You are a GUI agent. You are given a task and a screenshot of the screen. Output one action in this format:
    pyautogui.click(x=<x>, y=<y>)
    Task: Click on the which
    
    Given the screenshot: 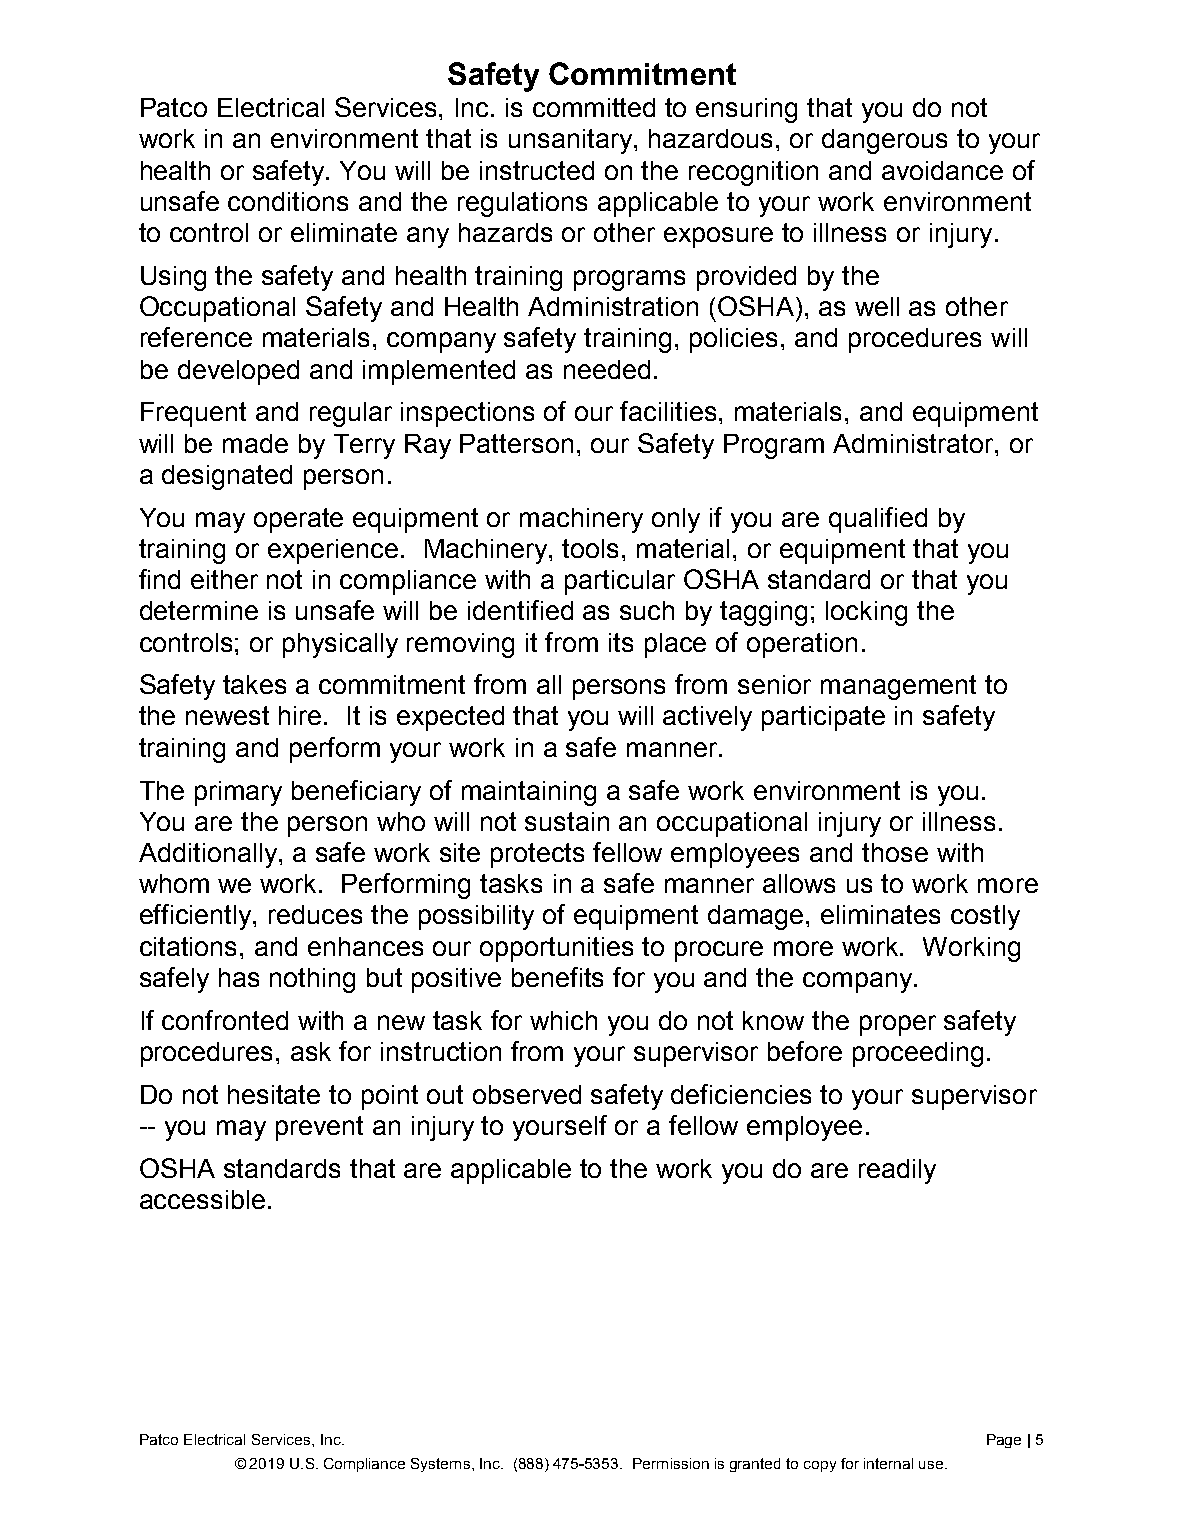 What is the action you would take?
    pyautogui.click(x=563, y=1020)
